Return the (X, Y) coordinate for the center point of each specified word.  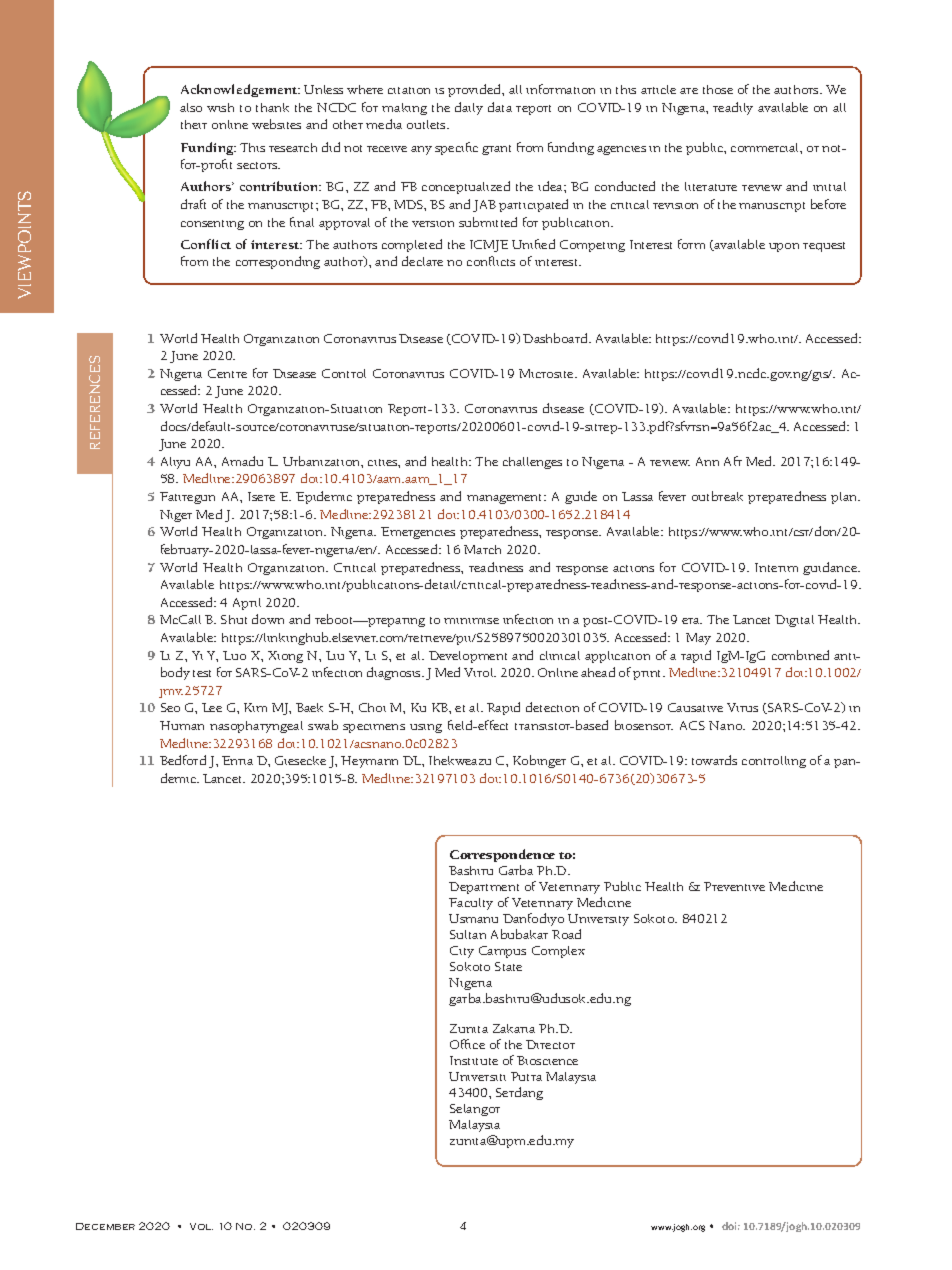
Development (468, 657)
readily (733, 108)
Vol (201, 1226)
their (194, 124)
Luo (234, 655)
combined (800, 655)
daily (469, 108)
